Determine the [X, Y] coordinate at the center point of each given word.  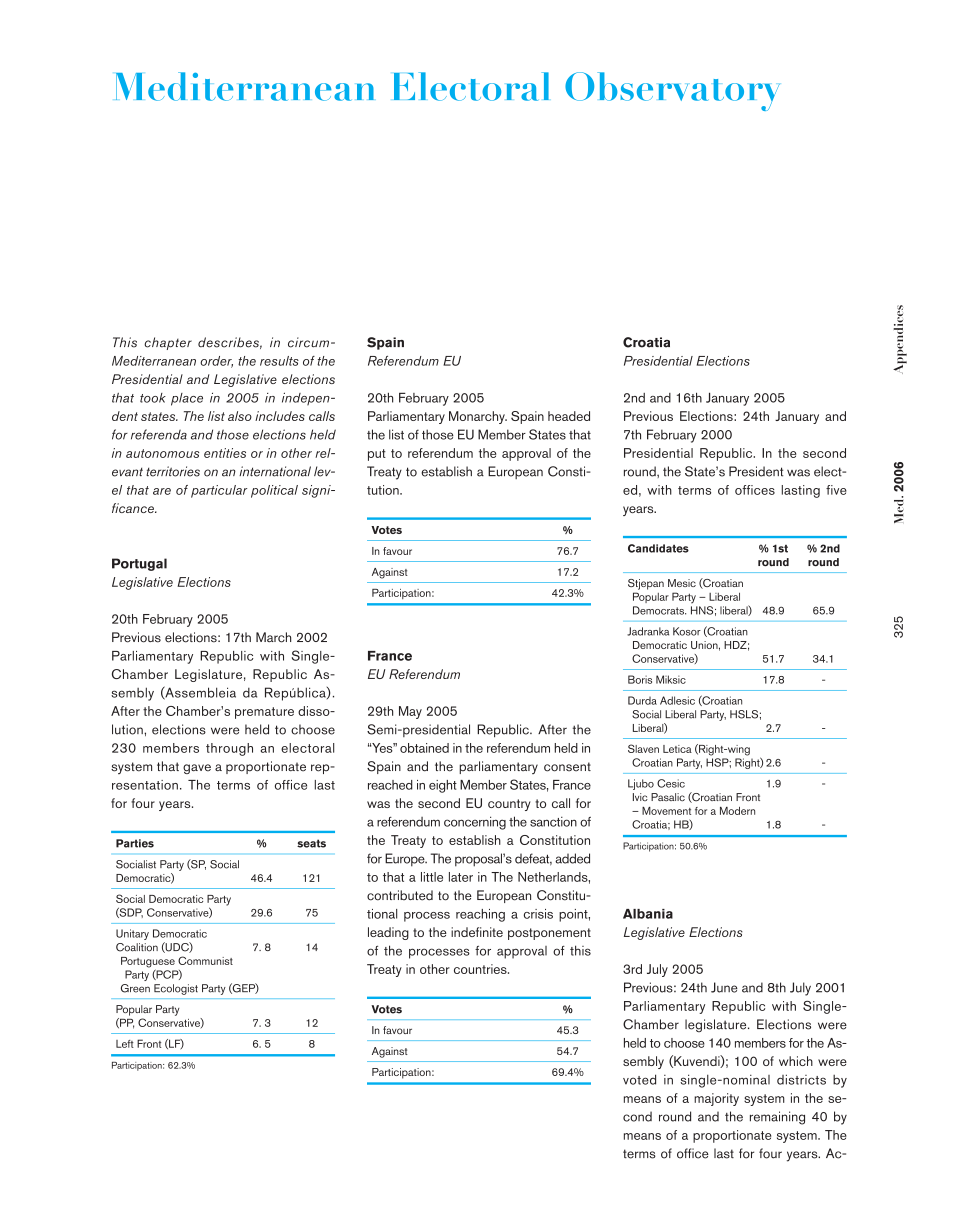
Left [125, 1044]
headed [569, 416]
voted [639, 1079]
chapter [168, 343]
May [410, 712]
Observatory [672, 91]
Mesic [682, 583]
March [273, 637]
